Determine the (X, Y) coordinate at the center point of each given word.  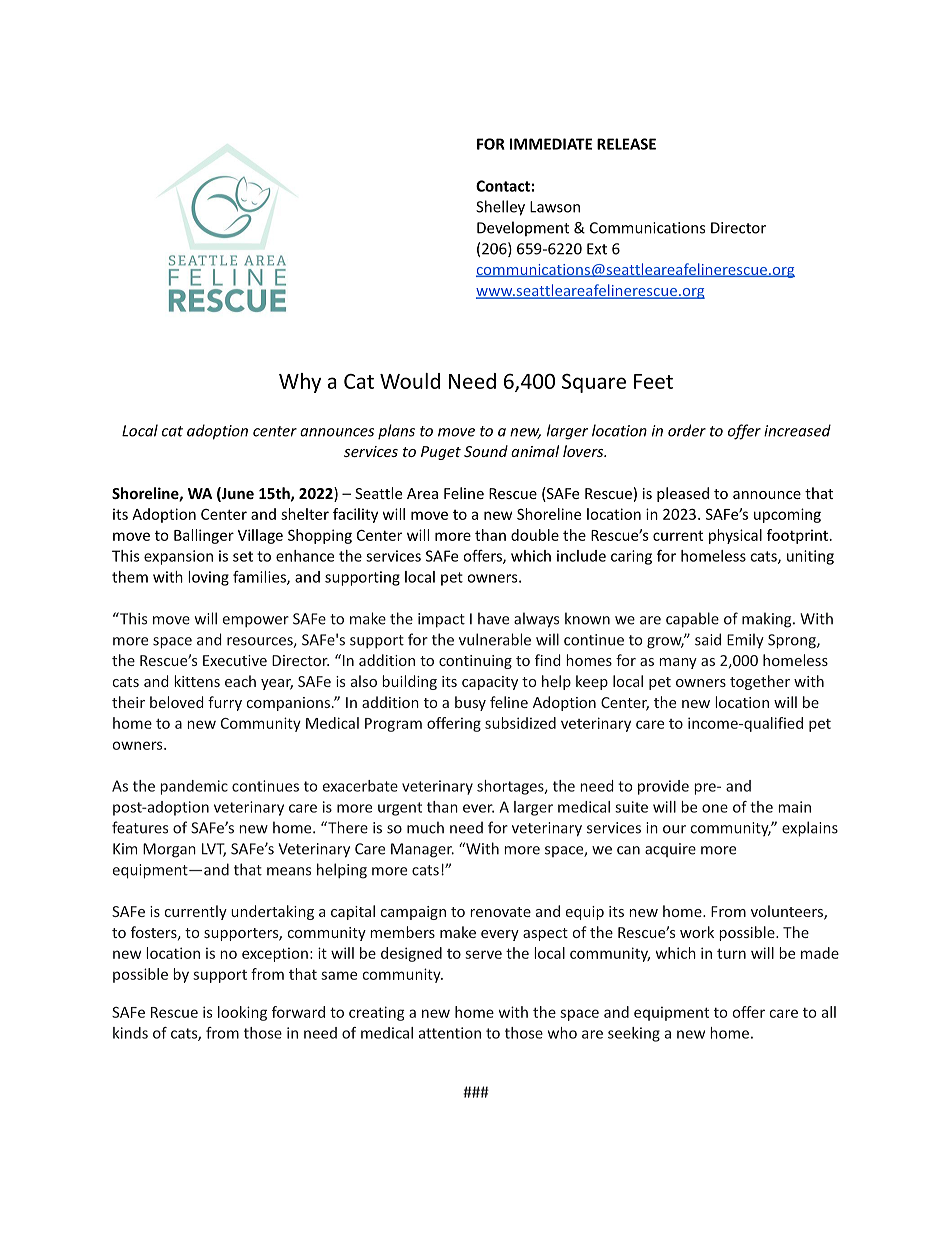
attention (450, 1033)
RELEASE (626, 144)
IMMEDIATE (551, 144)
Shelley (500, 208)
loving (208, 578)
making (768, 620)
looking (242, 1013)
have (493, 618)
